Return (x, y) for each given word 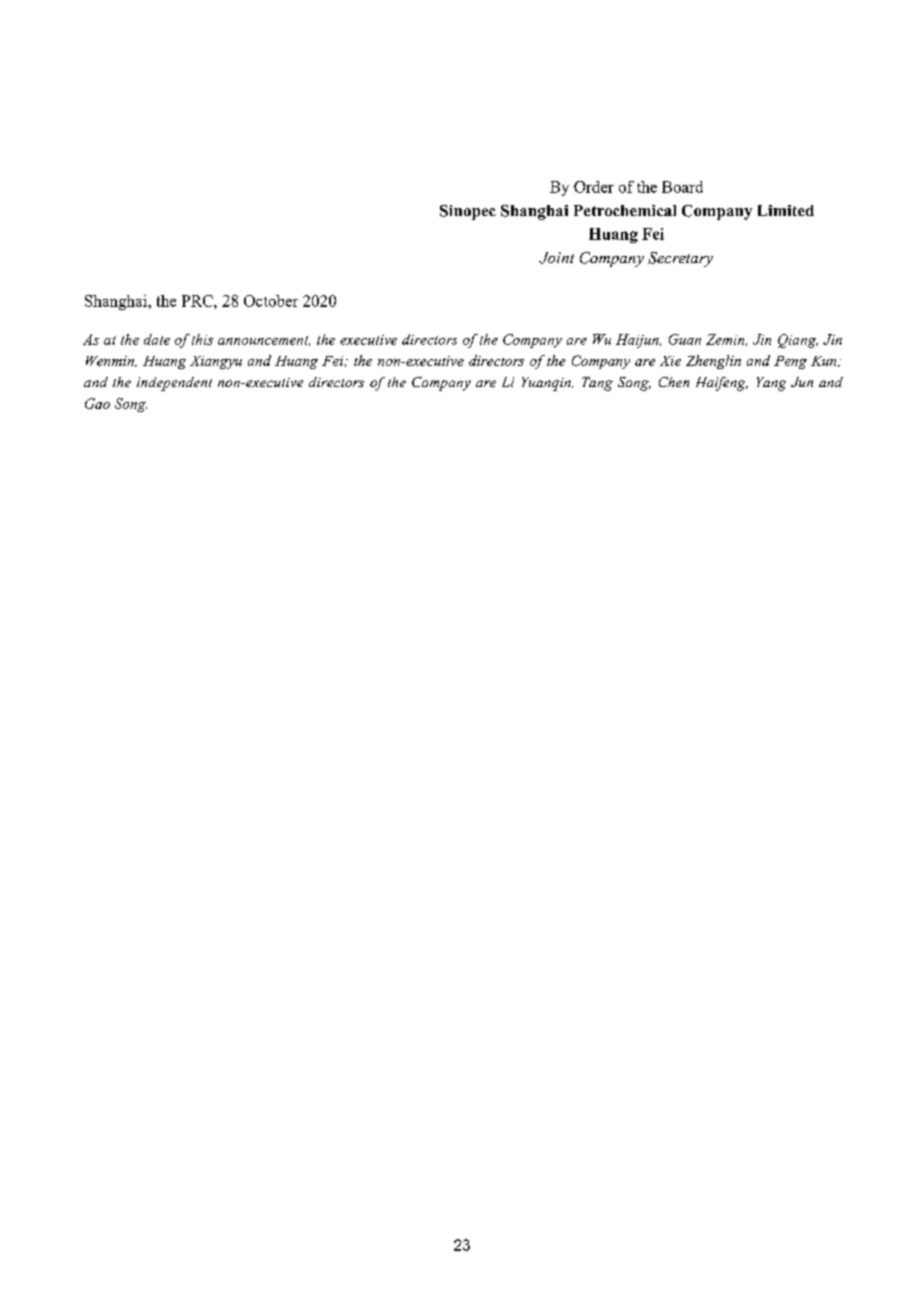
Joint (556, 258)
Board (682, 187)
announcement (264, 341)
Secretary (680, 259)
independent (174, 384)
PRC (198, 301)
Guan (685, 339)
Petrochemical (625, 210)
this (202, 339)
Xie (670, 361)
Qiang (798, 341)
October (271, 301)
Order (594, 187)
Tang (597, 384)
